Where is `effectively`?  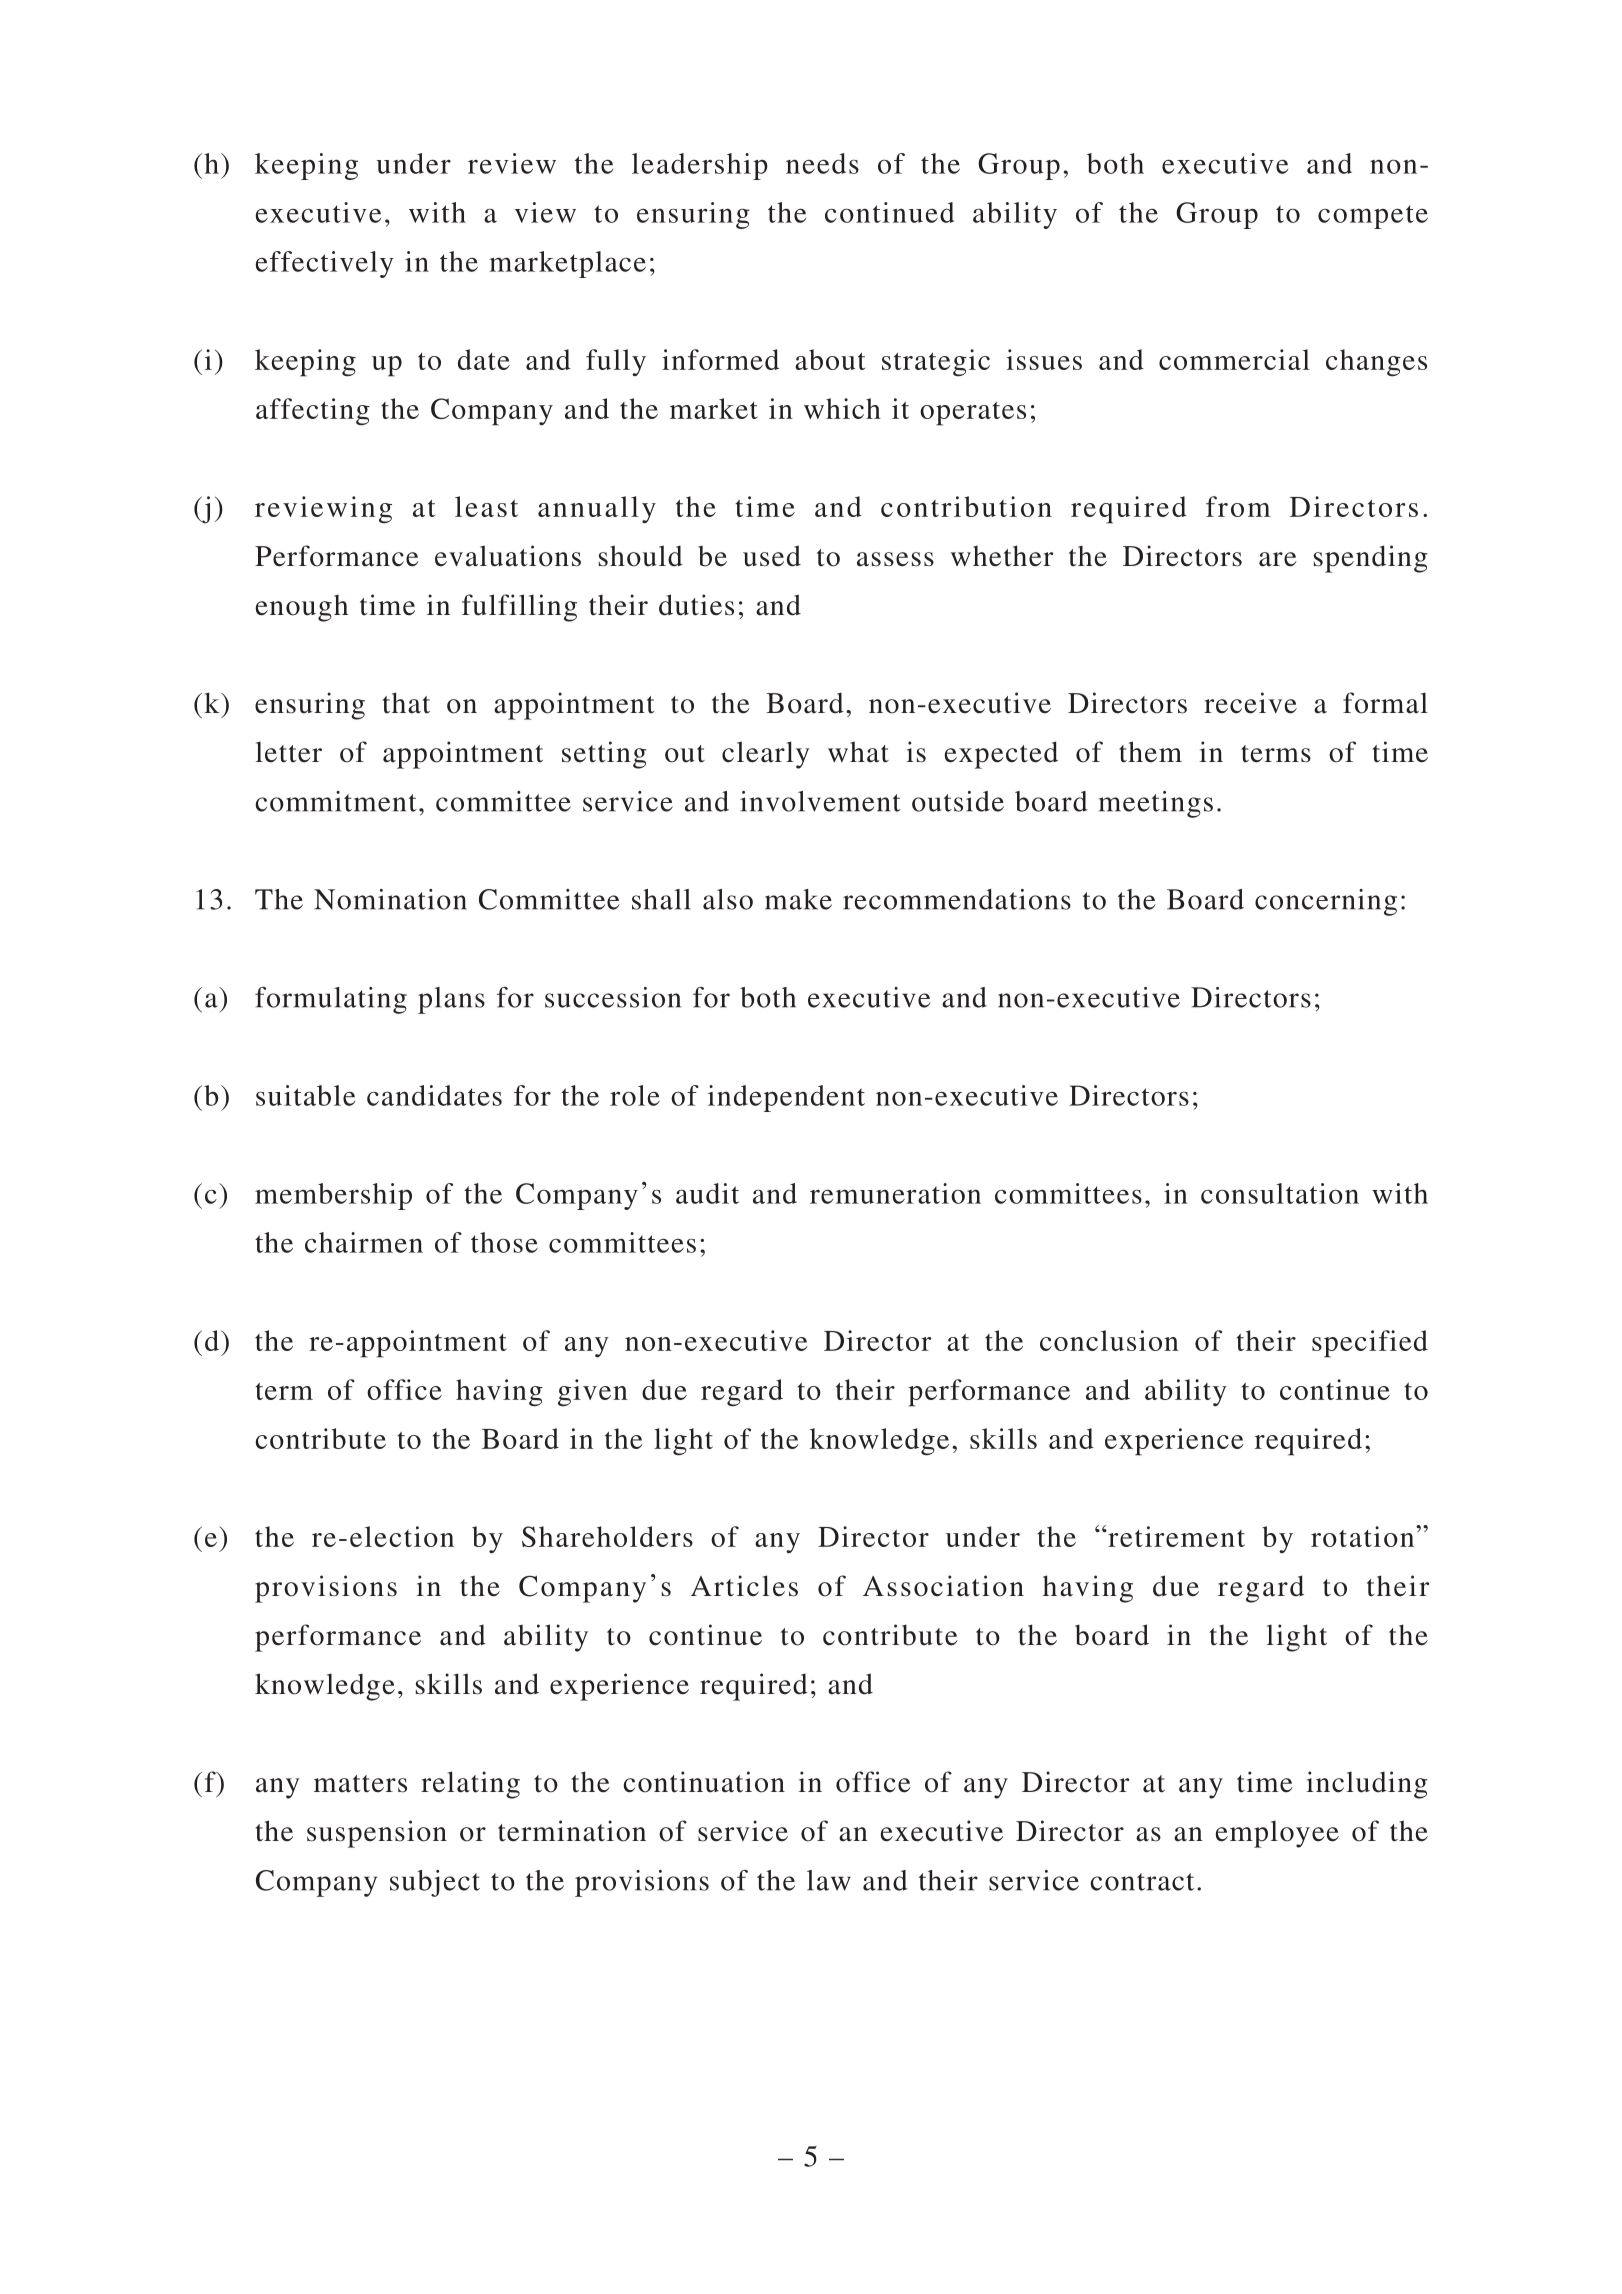 effectively is located at coordinates (325, 264).
